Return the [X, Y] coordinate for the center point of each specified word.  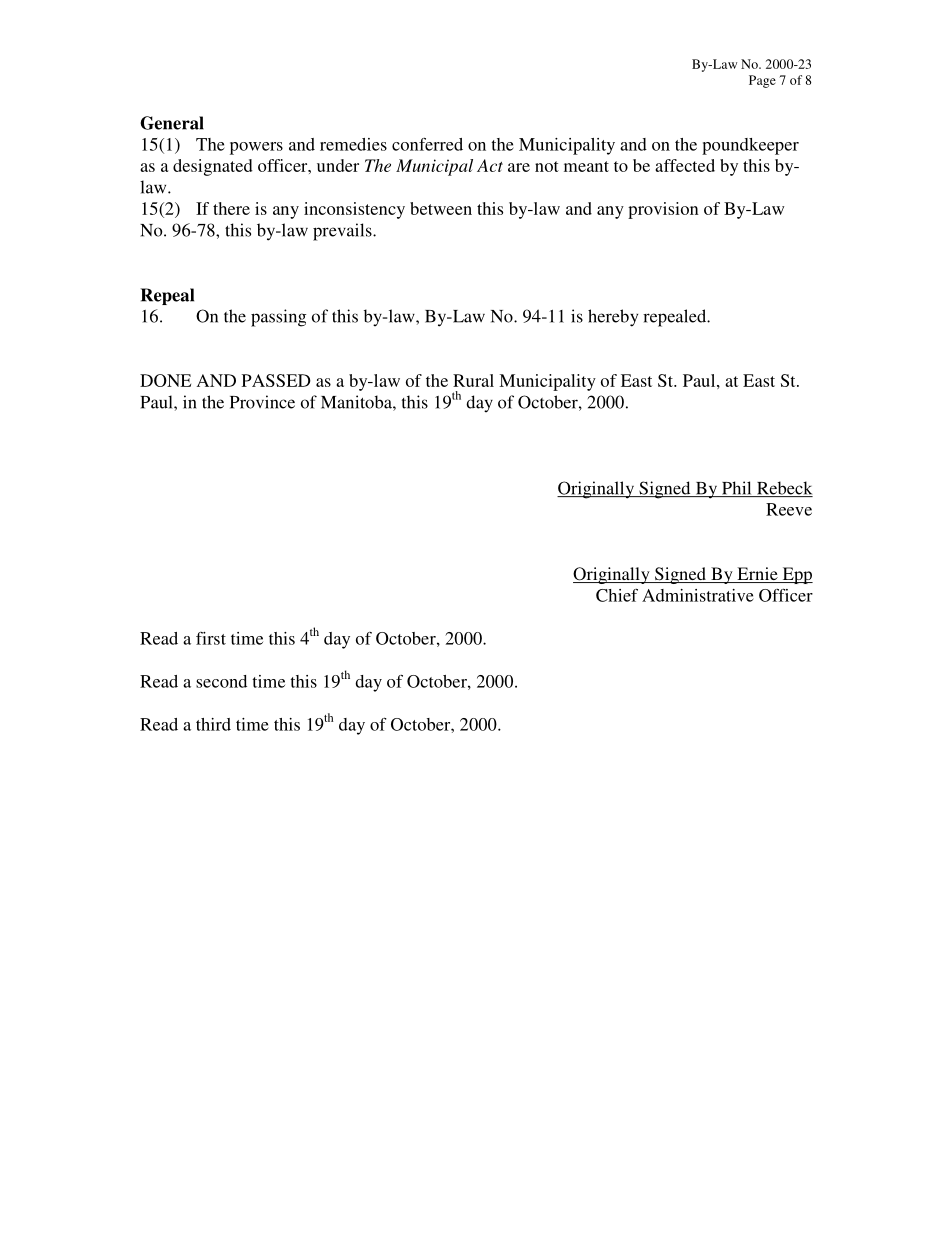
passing [278, 318]
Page [762, 81]
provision [663, 210]
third [213, 724]
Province [262, 402]
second [221, 681]
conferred [427, 144]
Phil [737, 489]
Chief [617, 595]
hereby [613, 318]
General [172, 123]
